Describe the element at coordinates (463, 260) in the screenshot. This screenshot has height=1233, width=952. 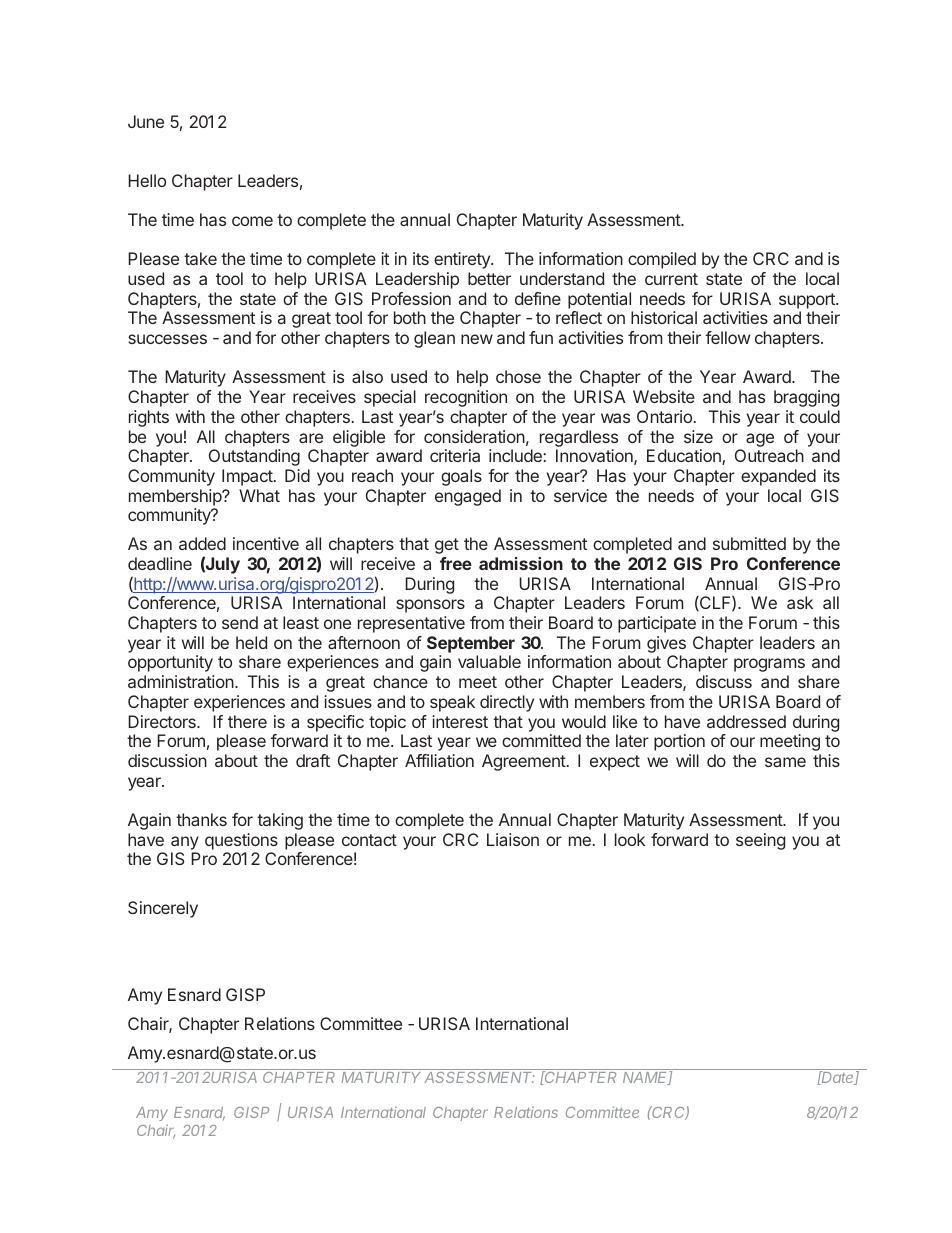
I see `entirety` at that location.
